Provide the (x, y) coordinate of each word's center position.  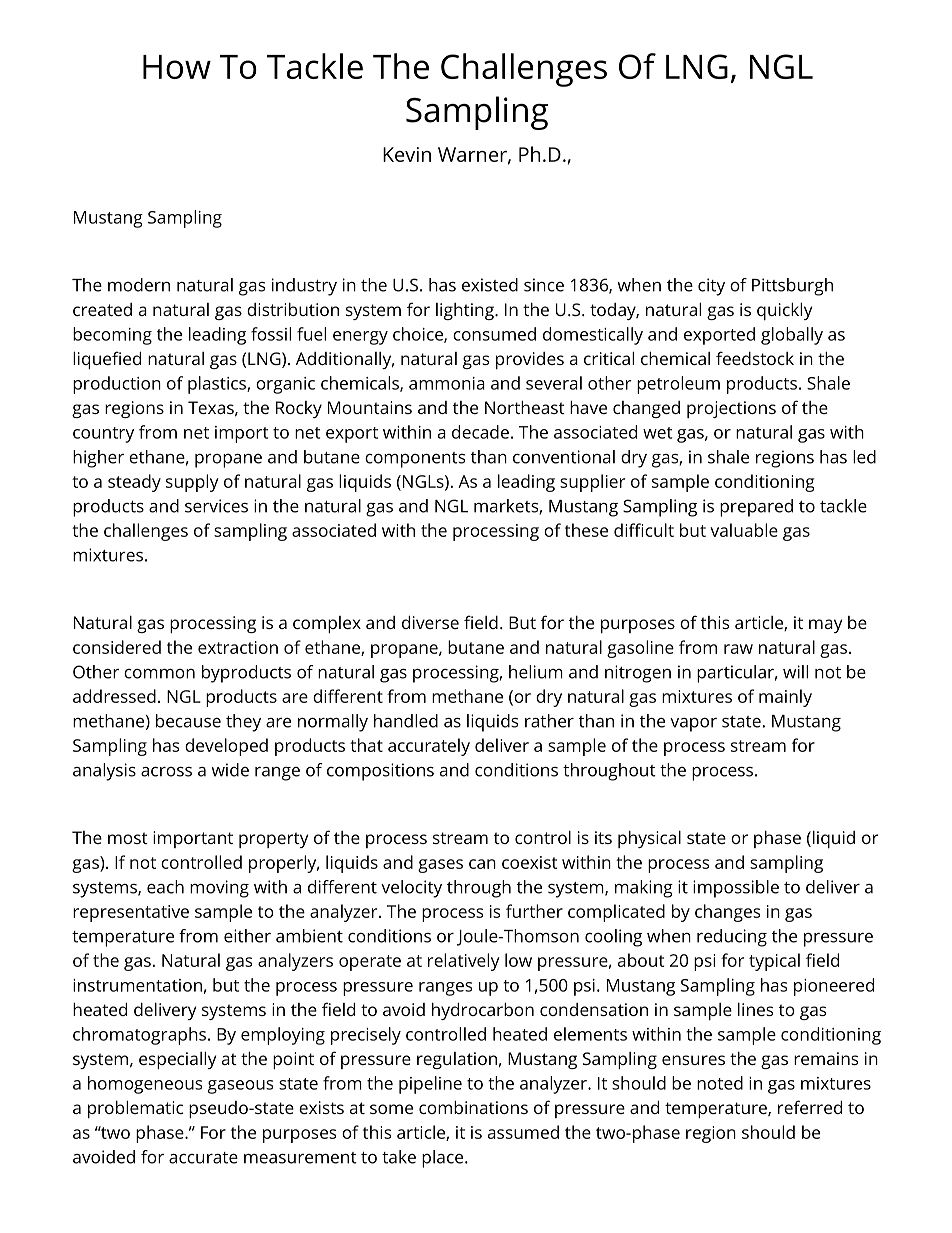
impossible (736, 889)
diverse (430, 622)
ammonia (447, 383)
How (177, 67)
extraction (238, 647)
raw (738, 649)
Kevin (407, 154)
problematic (135, 1109)
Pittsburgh (792, 287)
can (482, 864)
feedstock (755, 358)
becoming (112, 336)
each (165, 887)
